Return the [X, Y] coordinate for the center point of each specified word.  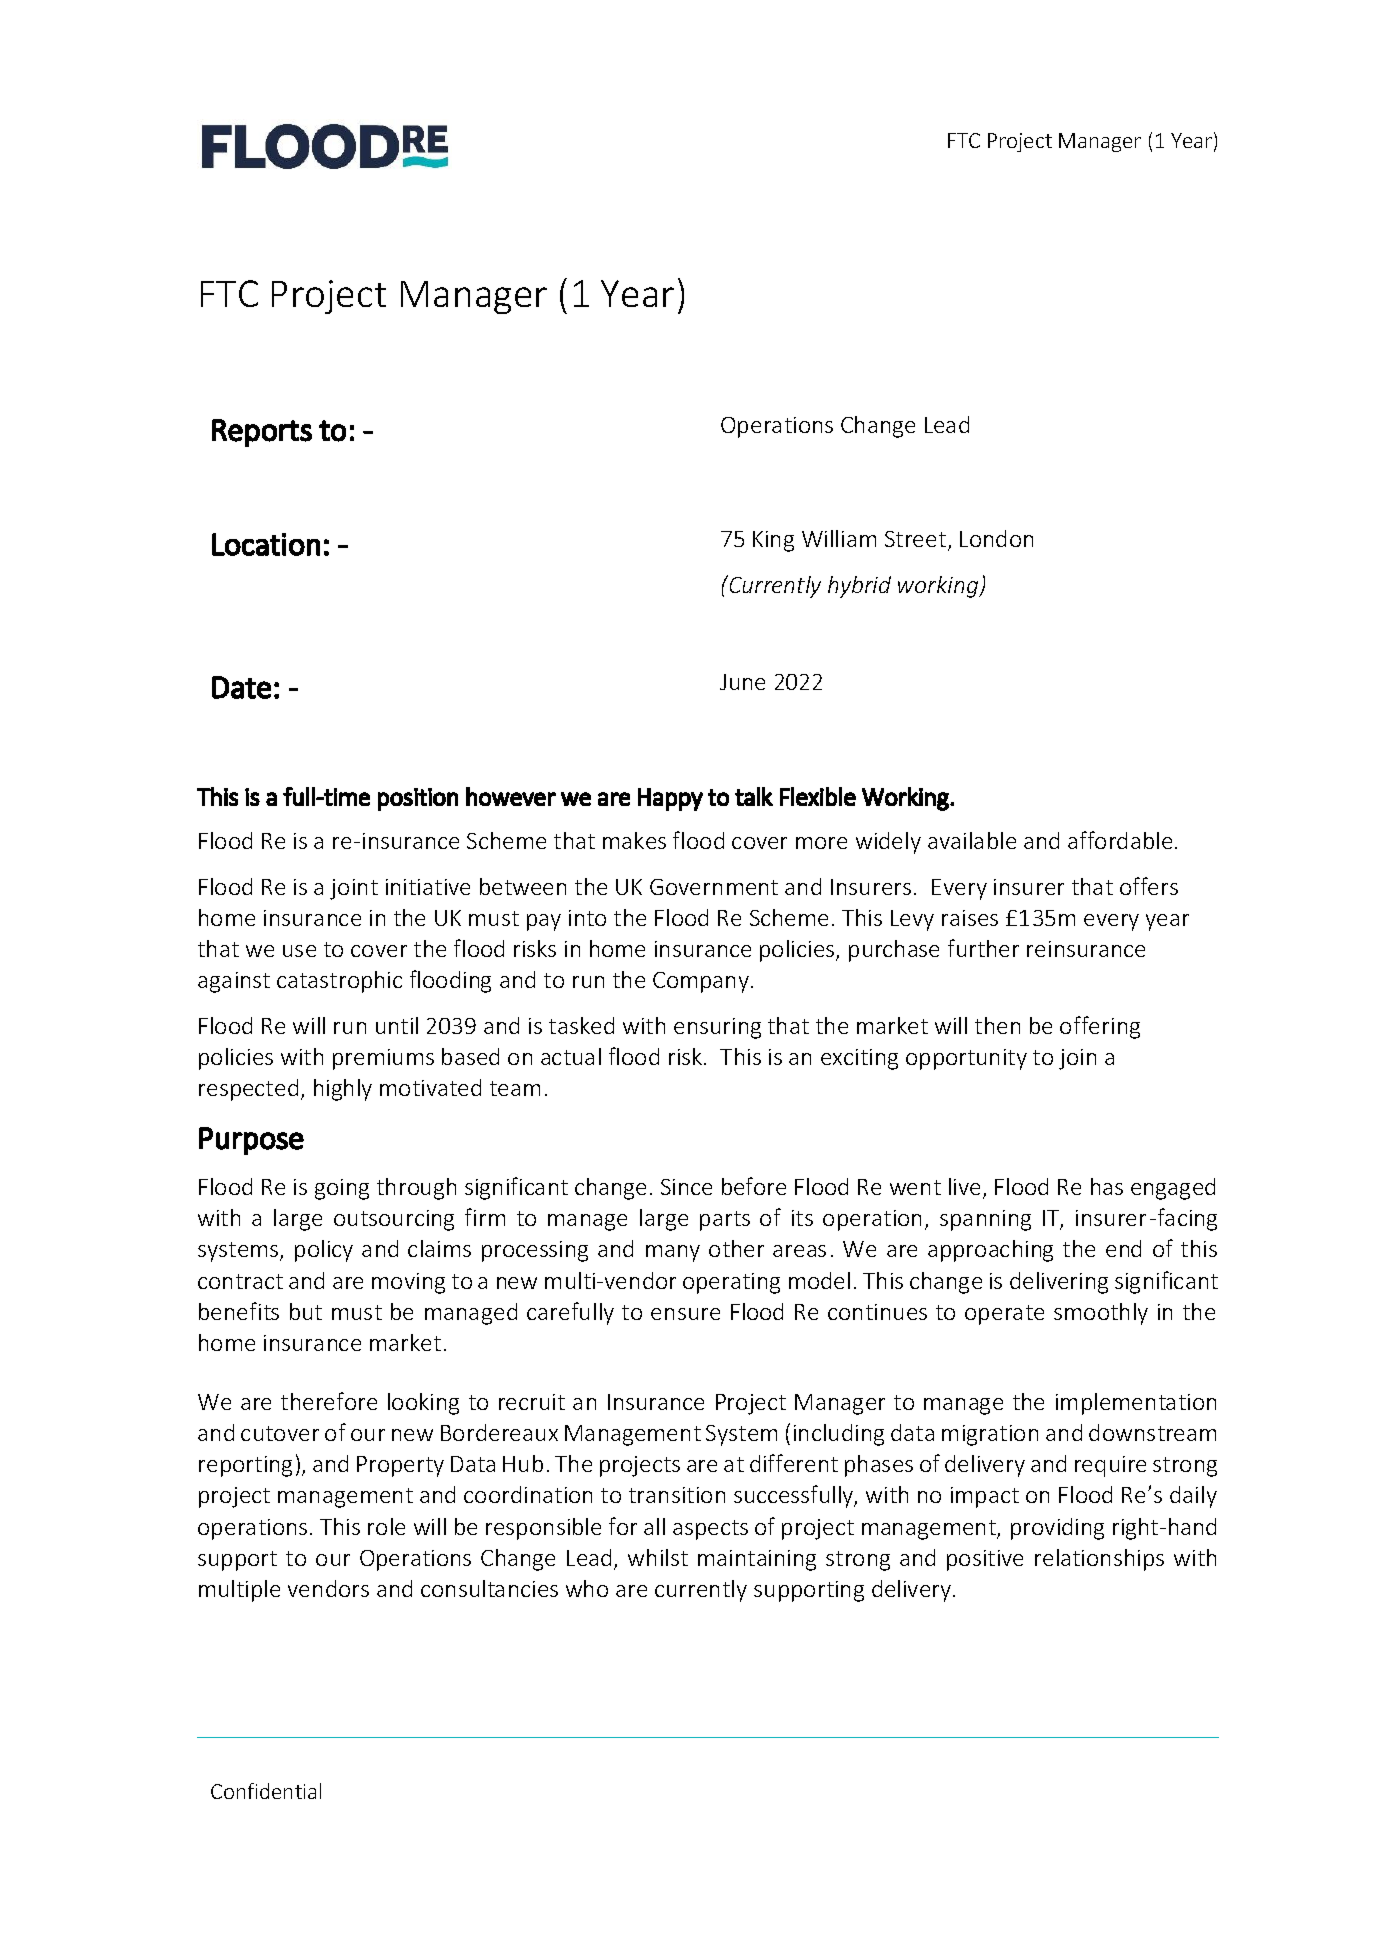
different [794, 1463]
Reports [262, 433]
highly [343, 1090]
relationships [1099, 1560]
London [996, 538]
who [587, 1588]
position [418, 799]
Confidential [266, 1791]
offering [1100, 1027]
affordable [1120, 840]
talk [754, 796]
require [1110, 1466]
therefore [329, 1401]
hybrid [859, 587]
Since [686, 1187]
